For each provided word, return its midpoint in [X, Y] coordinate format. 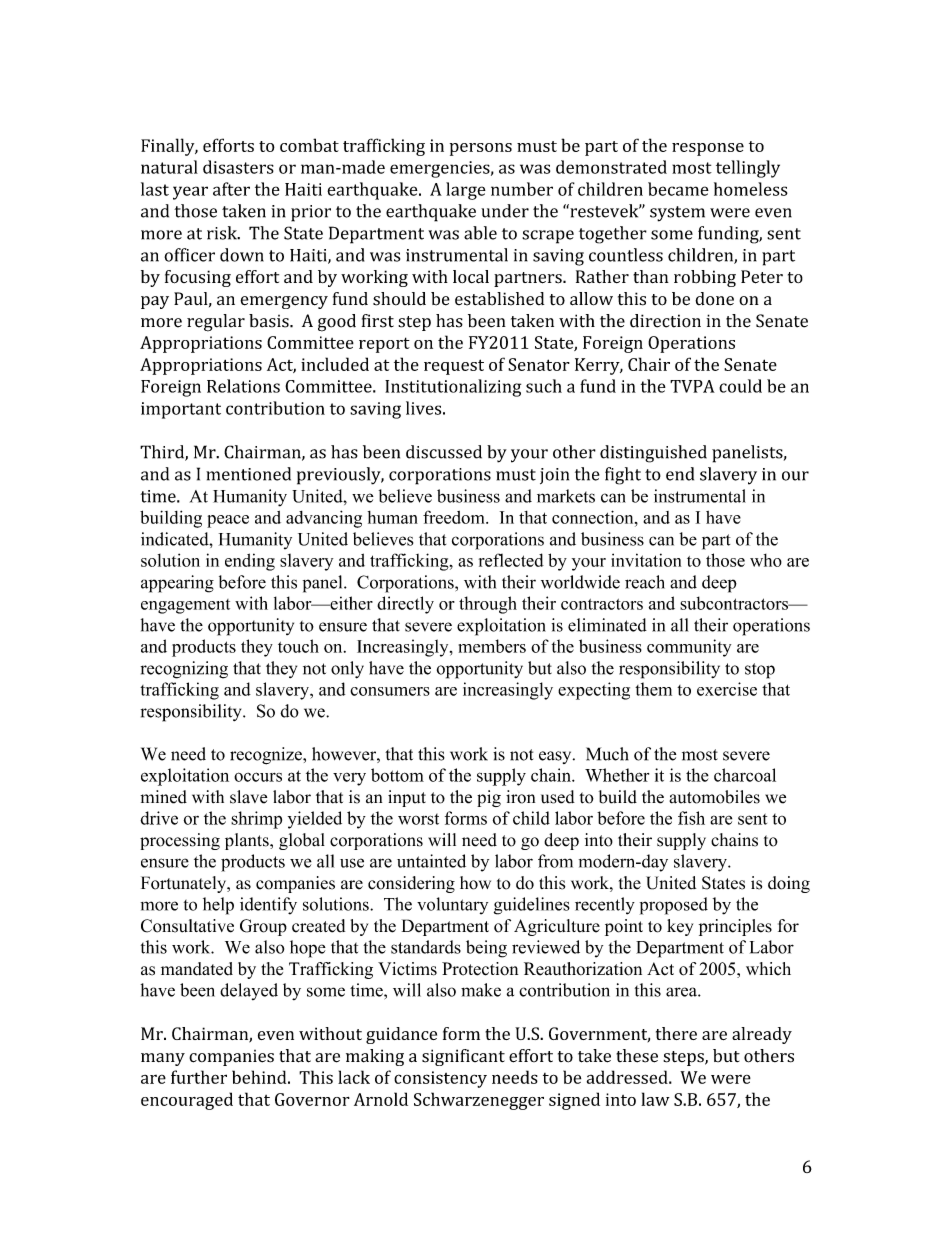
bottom [397, 775]
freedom [455, 517]
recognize [267, 756]
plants [248, 841]
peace [228, 521]
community [689, 648]
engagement [185, 606]
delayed [249, 991]
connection [594, 517]
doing [789, 884]
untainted [431, 861]
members [492, 646]
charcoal [745, 775]
